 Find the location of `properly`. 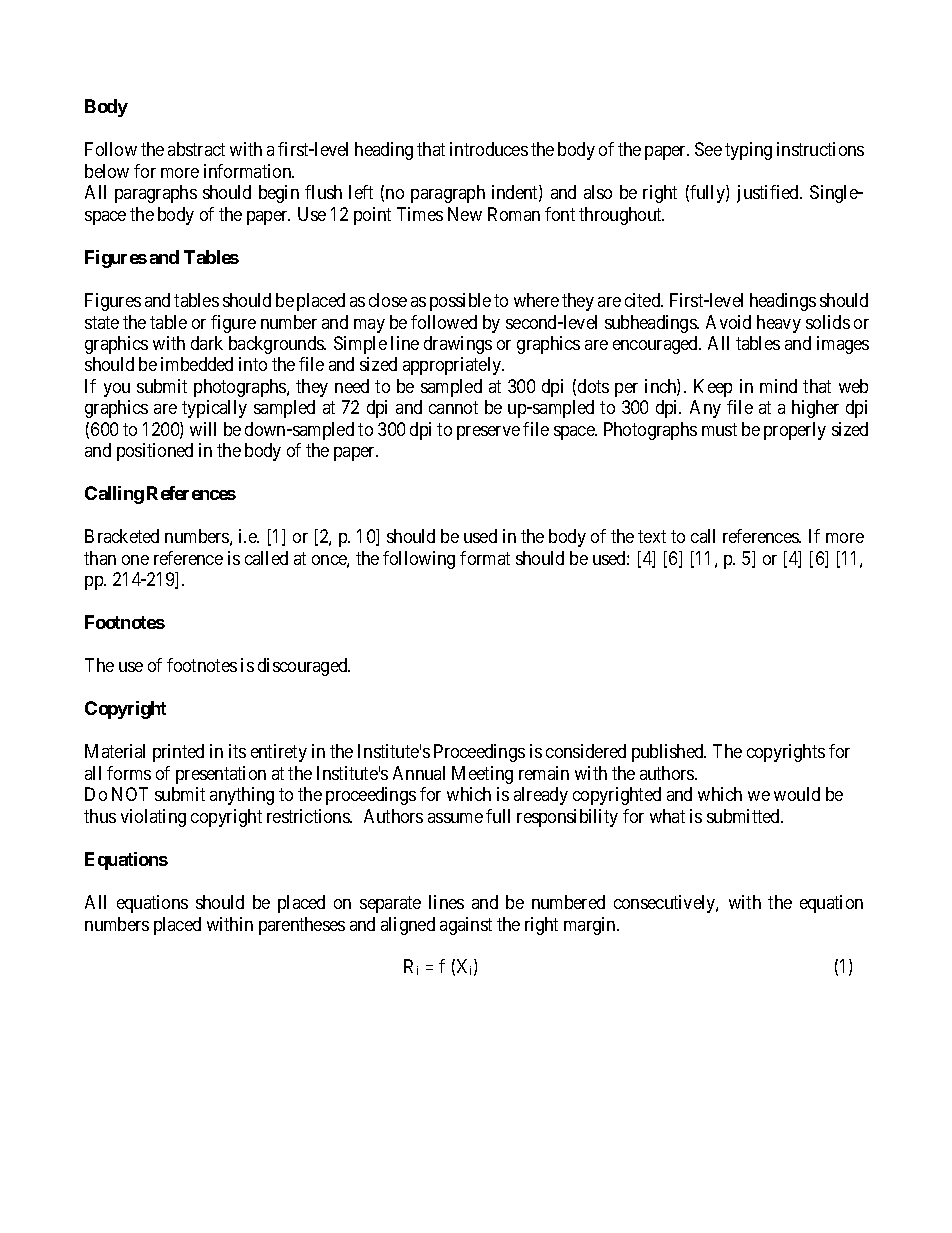

properly is located at coordinates (795, 431).
